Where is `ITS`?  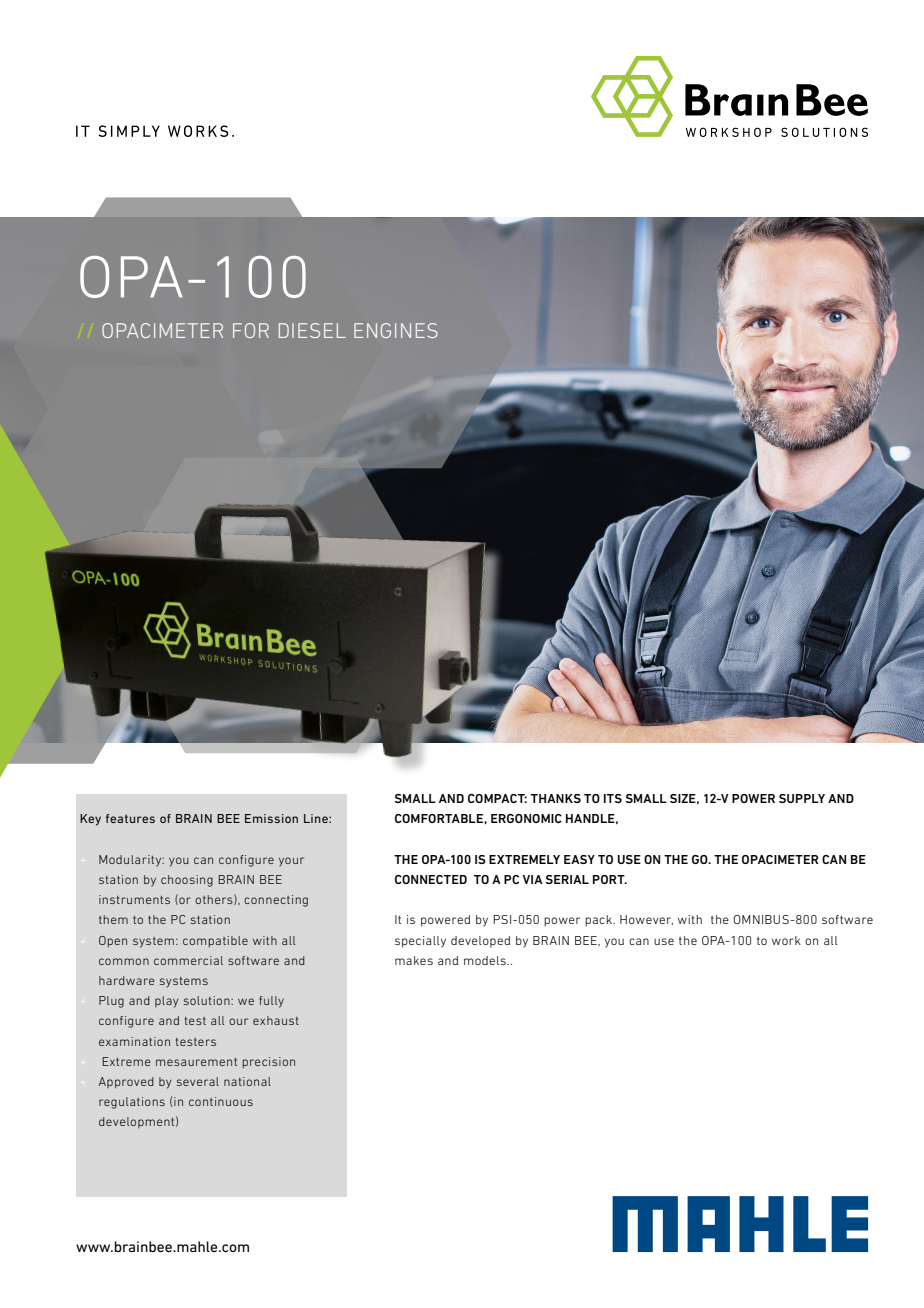 ITS is located at coordinates (613, 798).
